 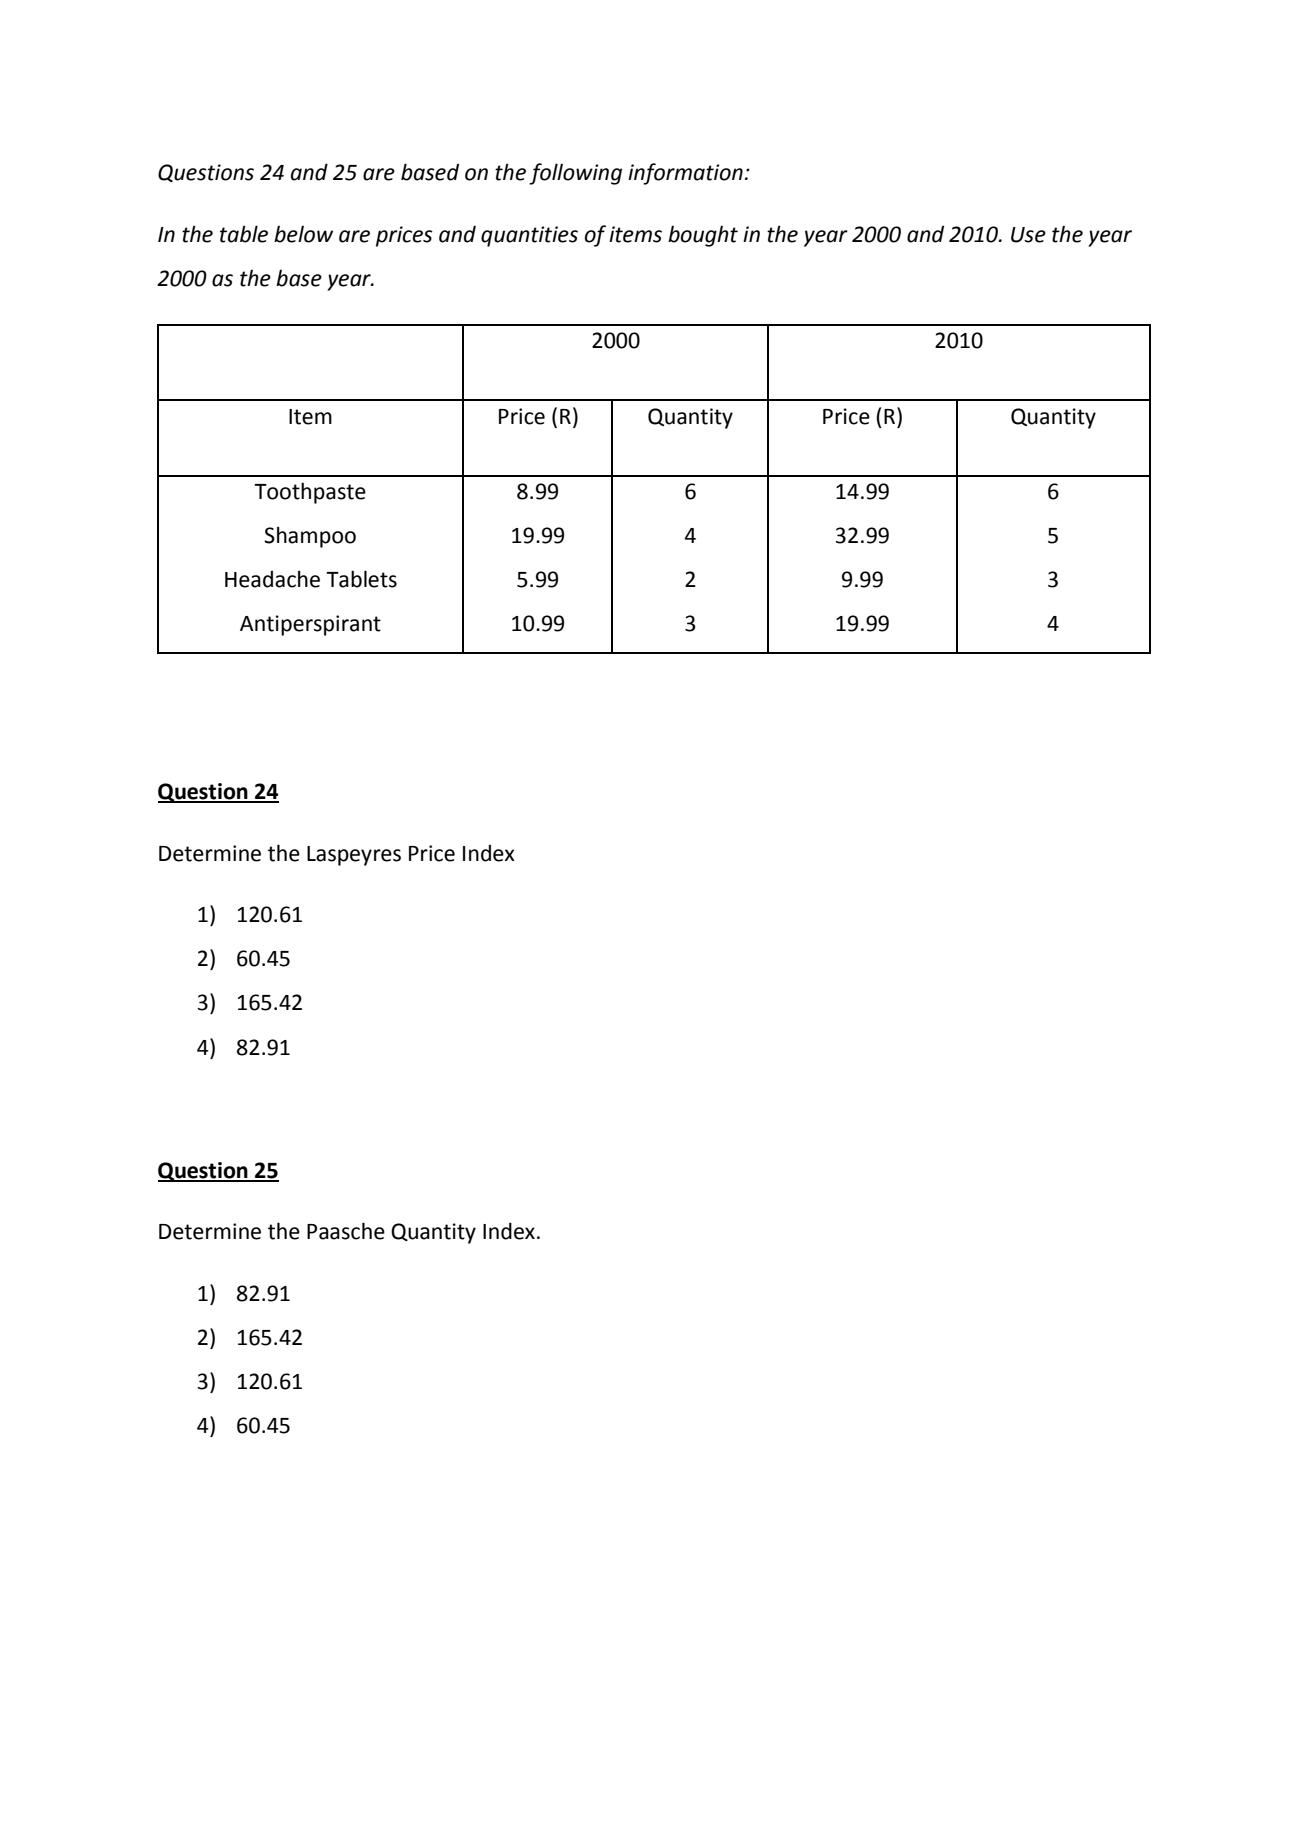 What do you see at coordinates (303, 234) in the screenshot?
I see `below` at bounding box center [303, 234].
